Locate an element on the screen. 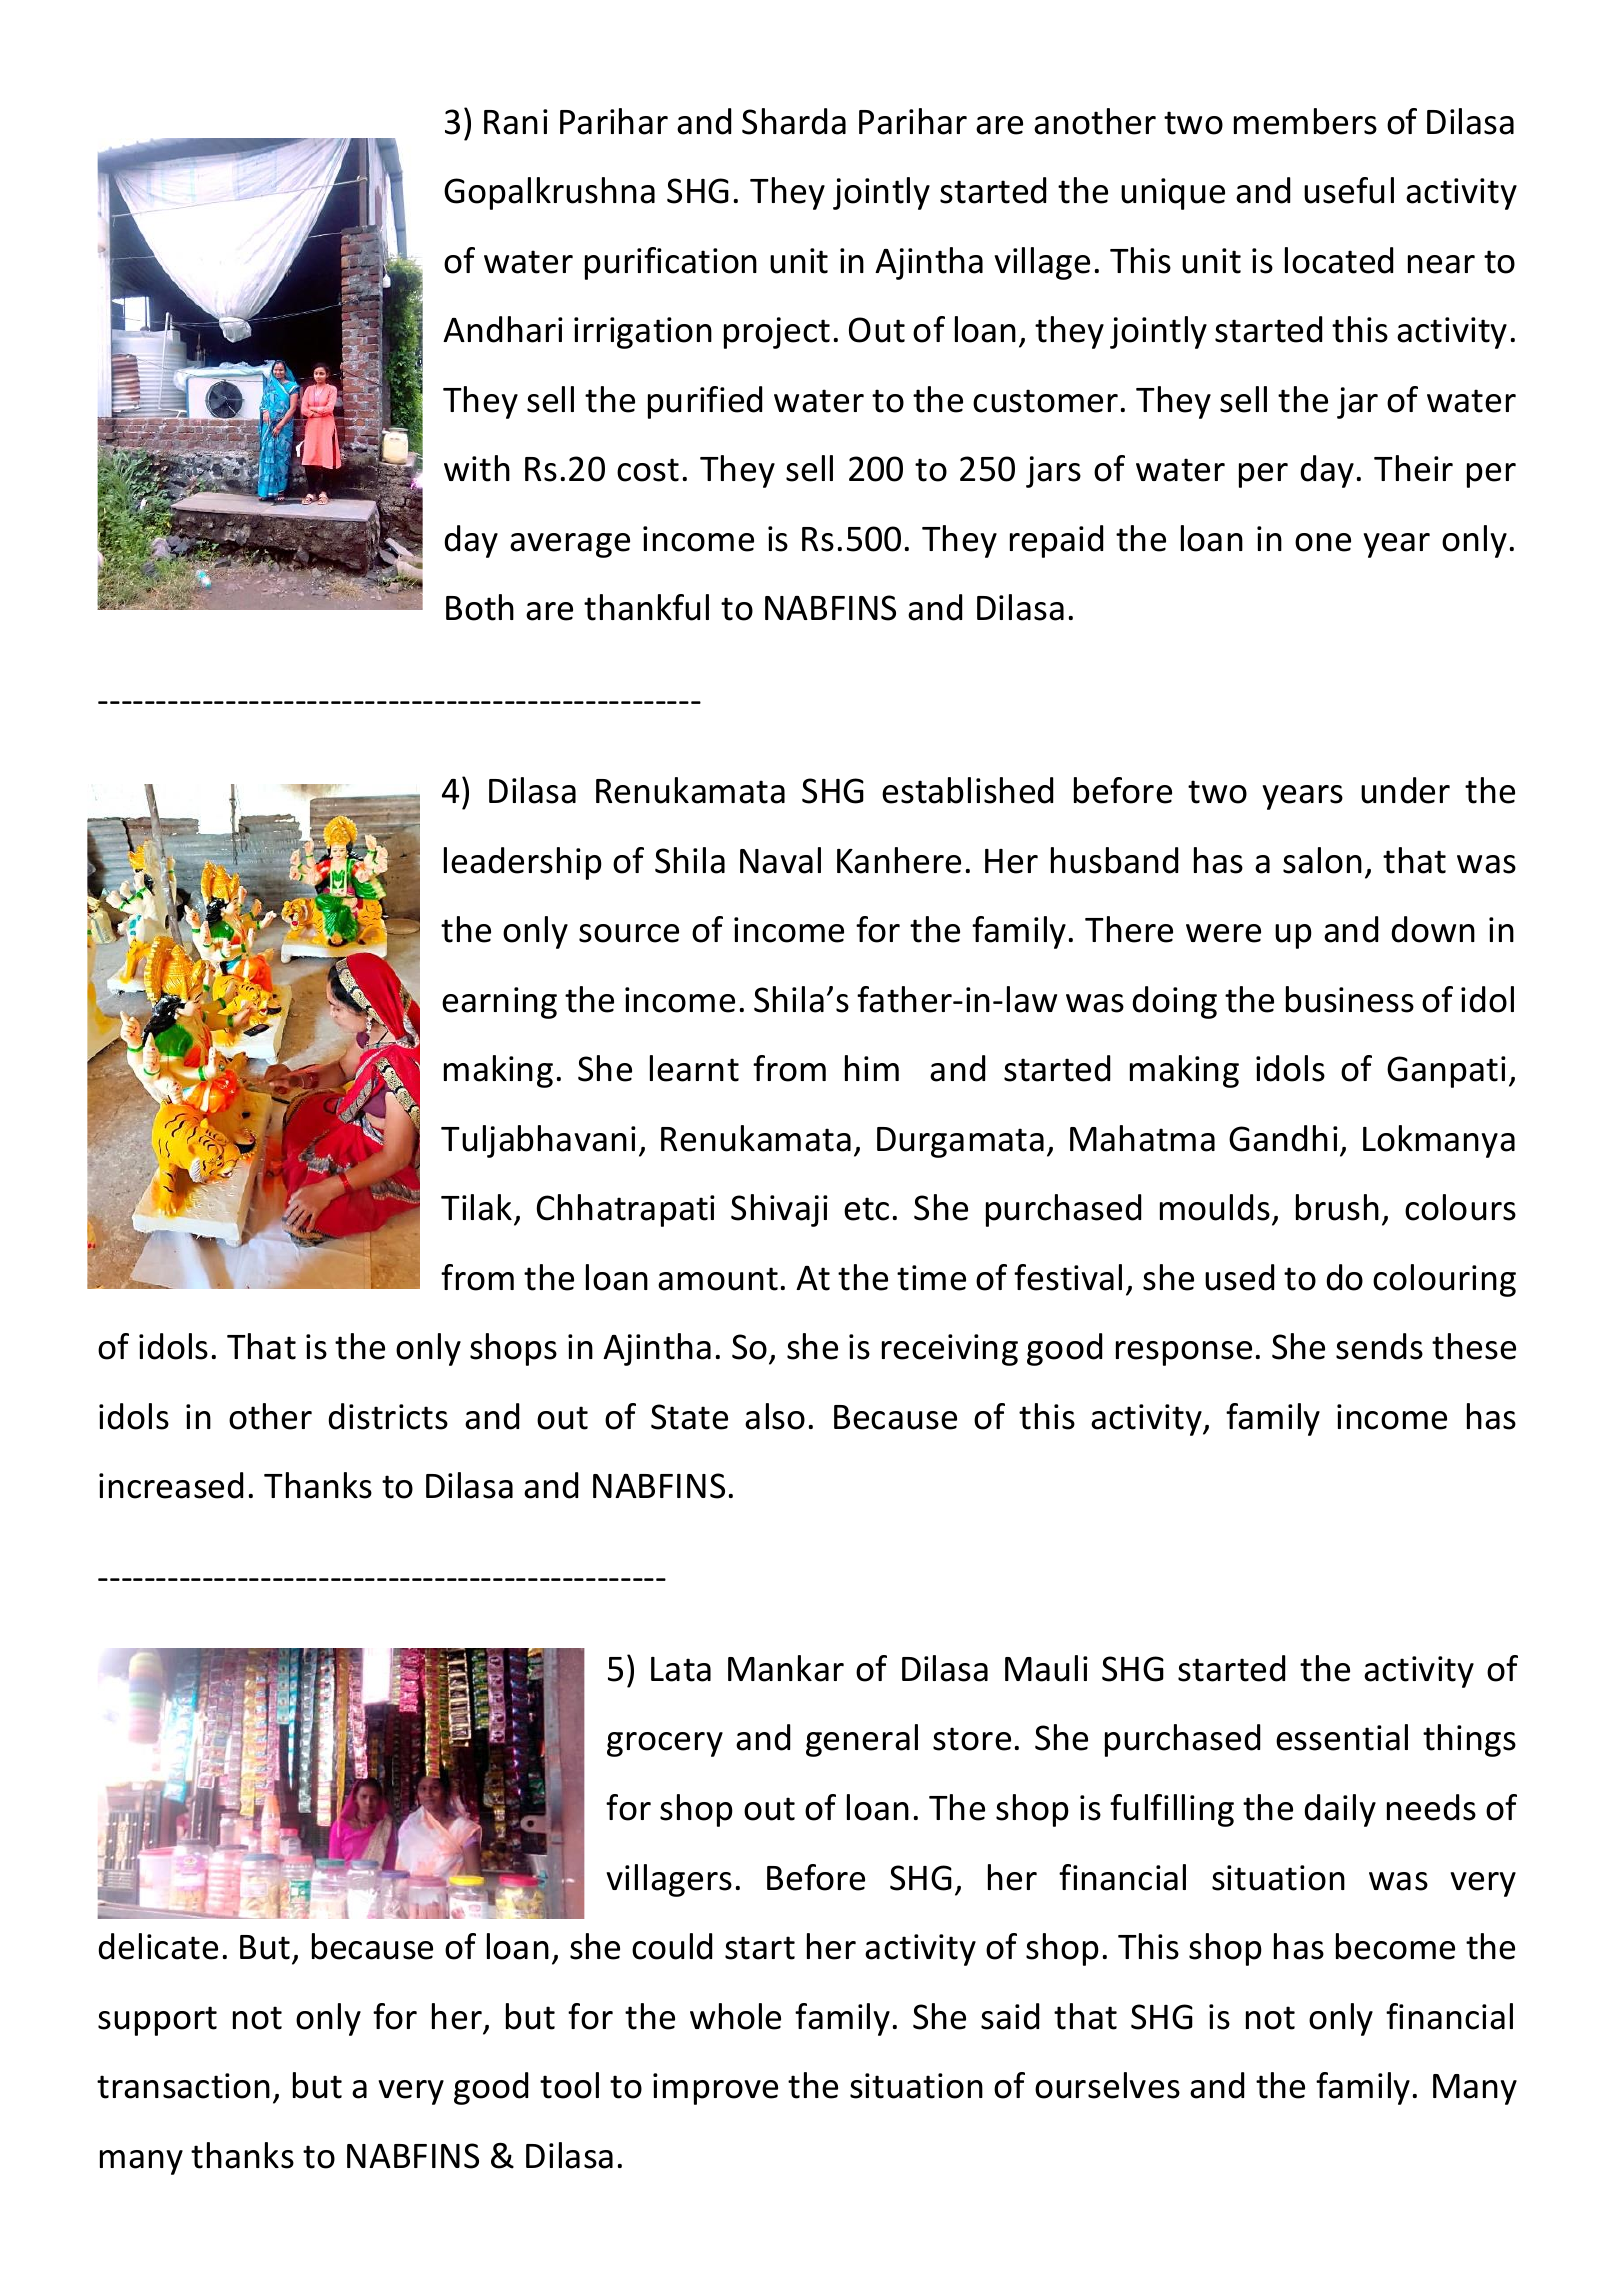 The height and width of the screenshot is (2284, 1615). transaction is located at coordinates (183, 2086).
